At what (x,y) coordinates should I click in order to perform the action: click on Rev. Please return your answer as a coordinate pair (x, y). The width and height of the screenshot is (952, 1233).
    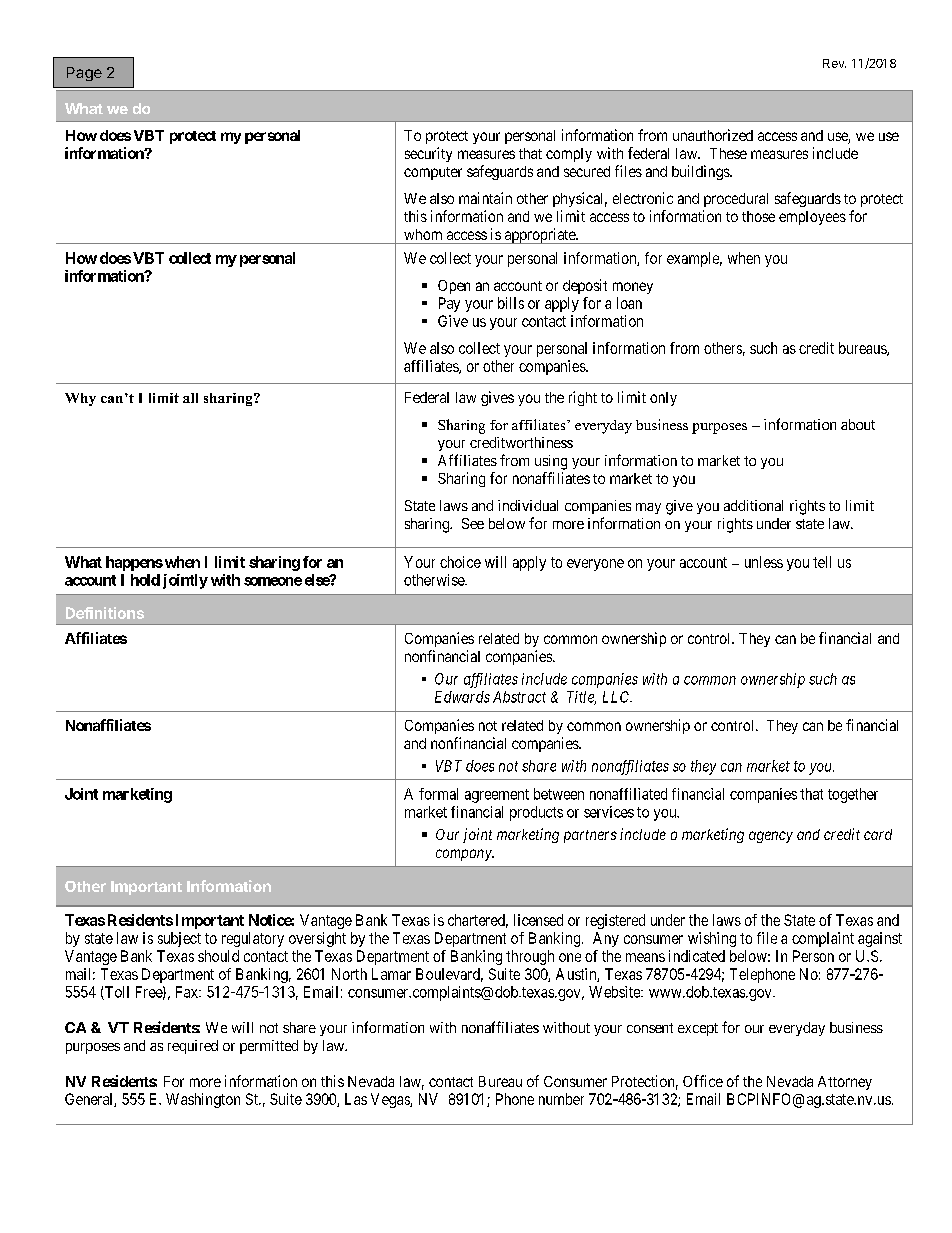
    Looking at the image, I should click on (834, 63).
